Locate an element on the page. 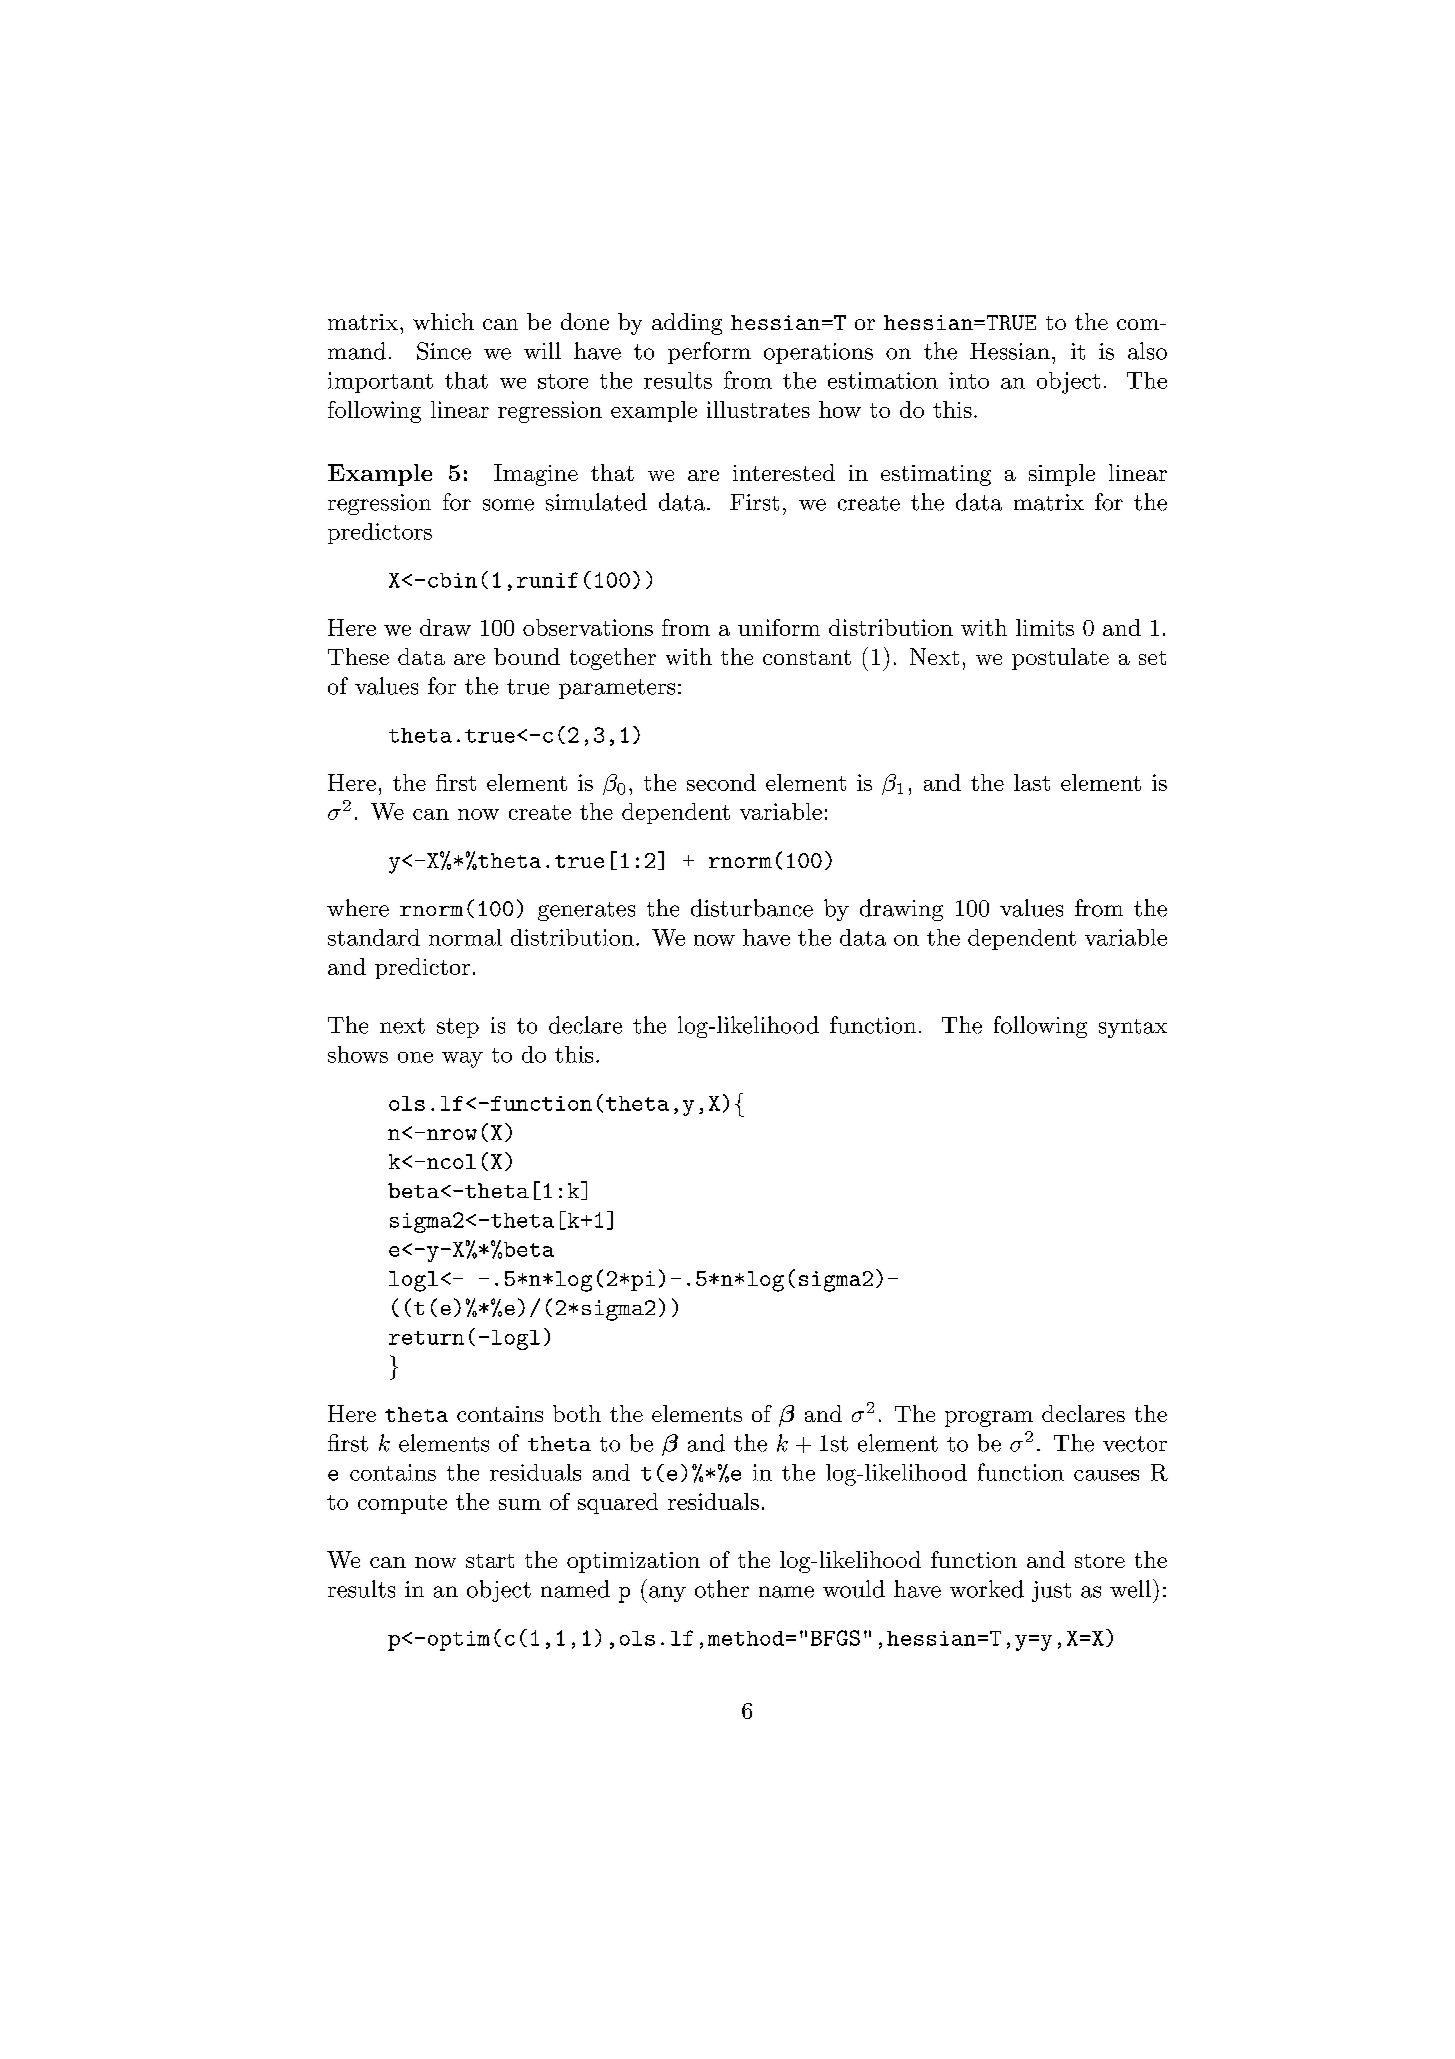  also is located at coordinates (1147, 351).
